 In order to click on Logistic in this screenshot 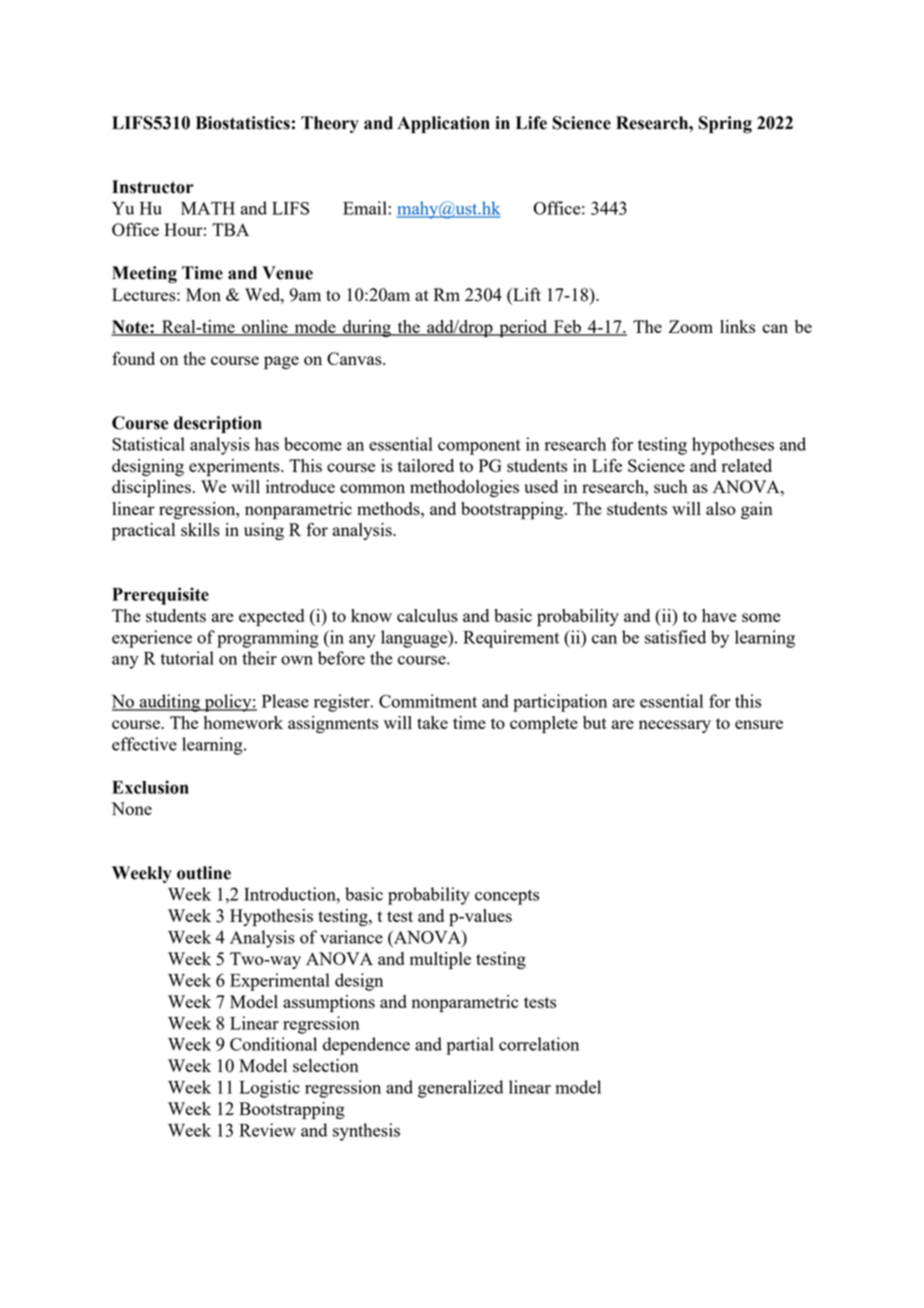, I will do `click(269, 1089)`.
